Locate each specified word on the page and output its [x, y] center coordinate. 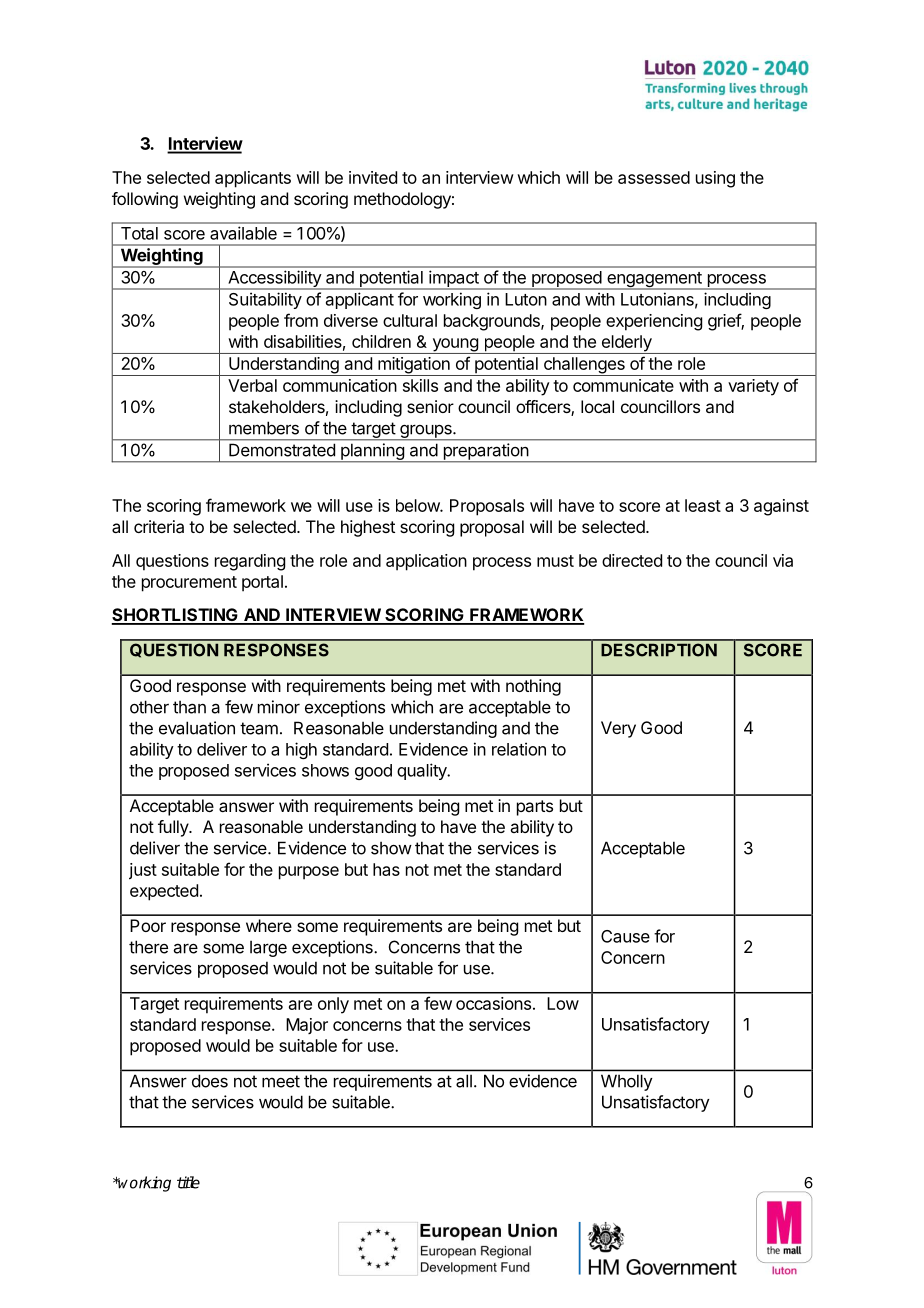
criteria [159, 526]
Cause [625, 936]
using [715, 179]
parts [535, 808]
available [243, 233]
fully [174, 828]
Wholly [626, 1083]
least [703, 505]
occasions [493, 1003]
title [188, 1182]
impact [454, 279]
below [418, 505]
